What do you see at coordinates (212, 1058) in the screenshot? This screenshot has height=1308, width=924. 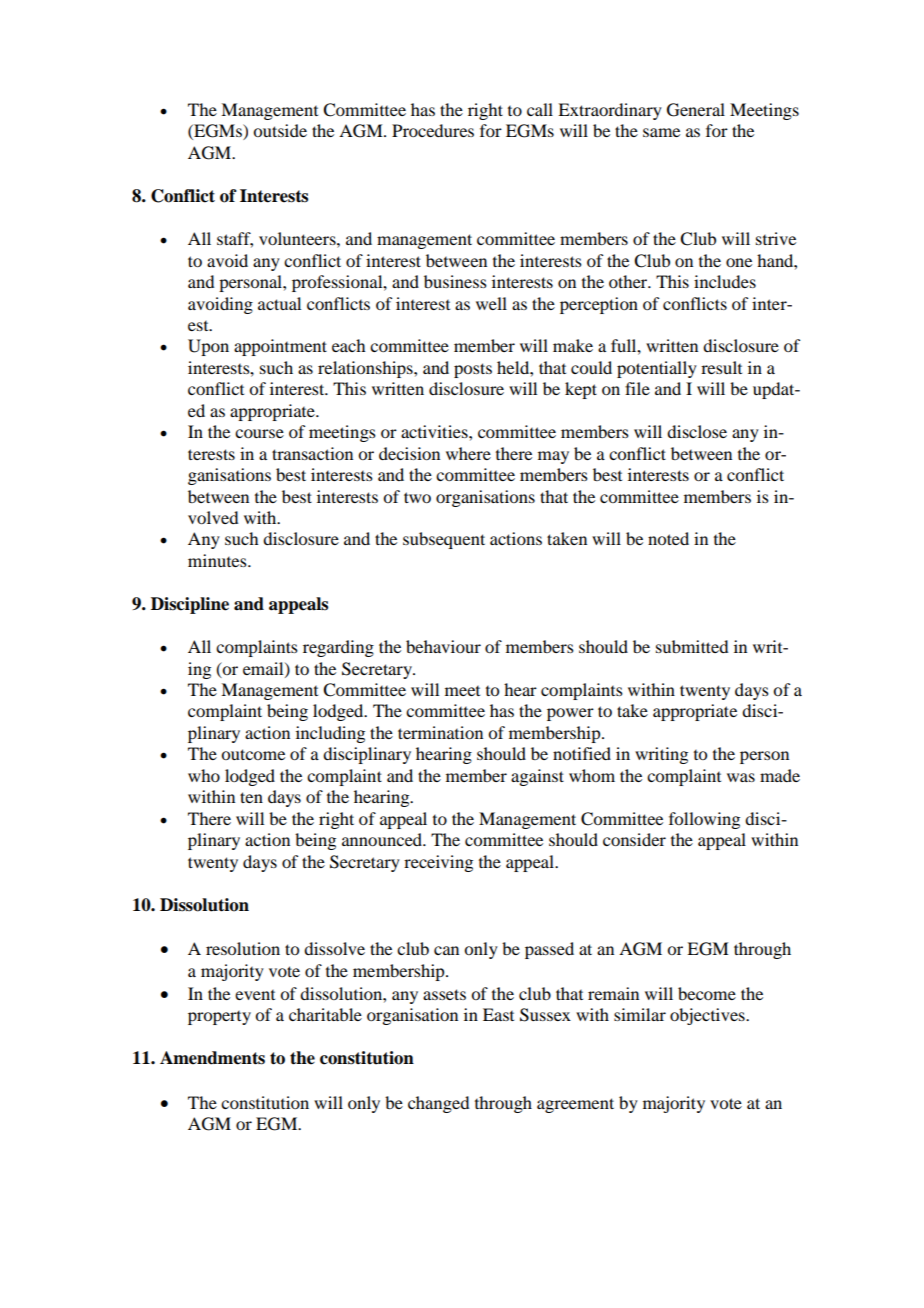 I see `Amendments` at bounding box center [212, 1058].
